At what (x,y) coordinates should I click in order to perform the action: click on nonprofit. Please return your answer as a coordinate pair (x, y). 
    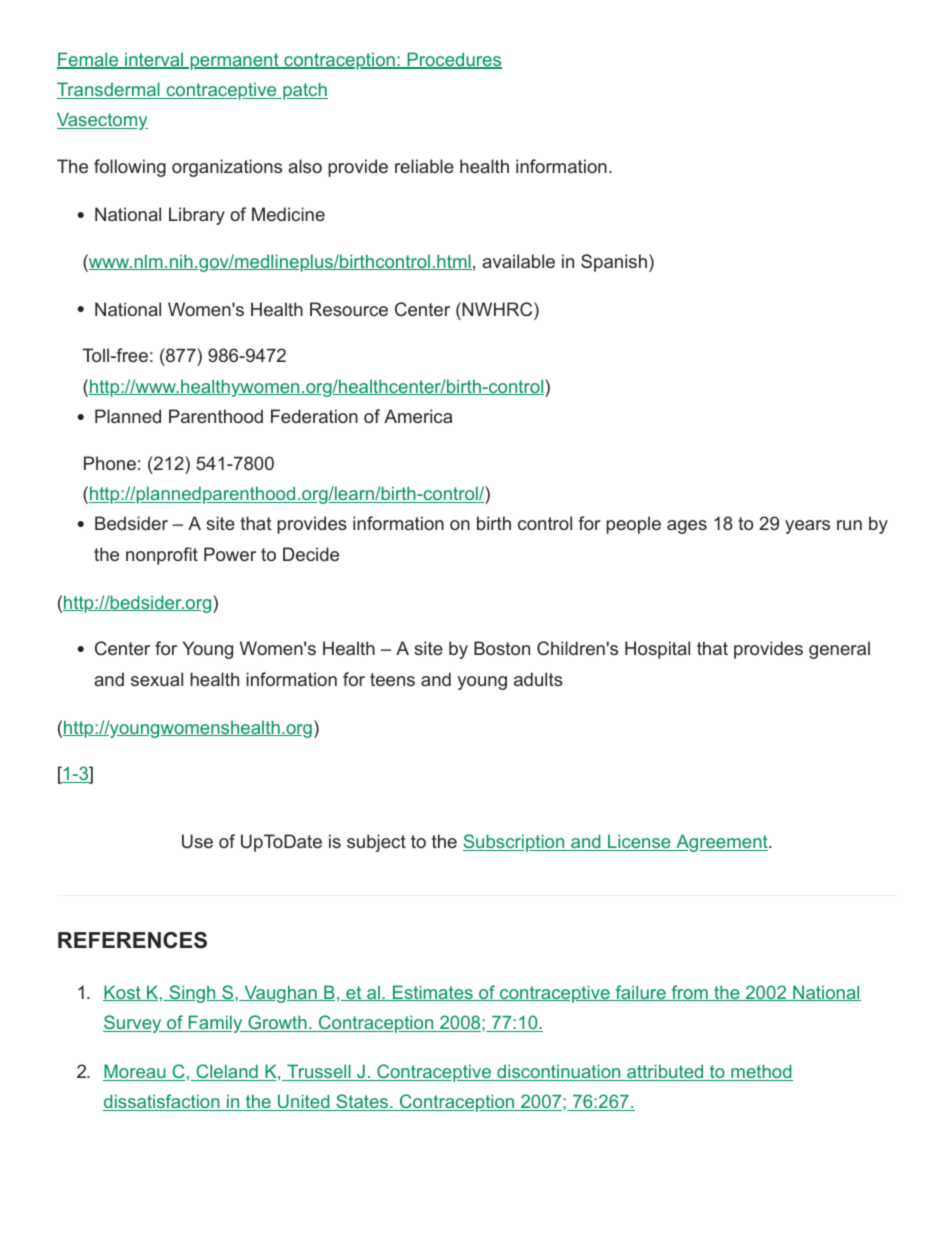
    Looking at the image, I should click on (162, 556).
